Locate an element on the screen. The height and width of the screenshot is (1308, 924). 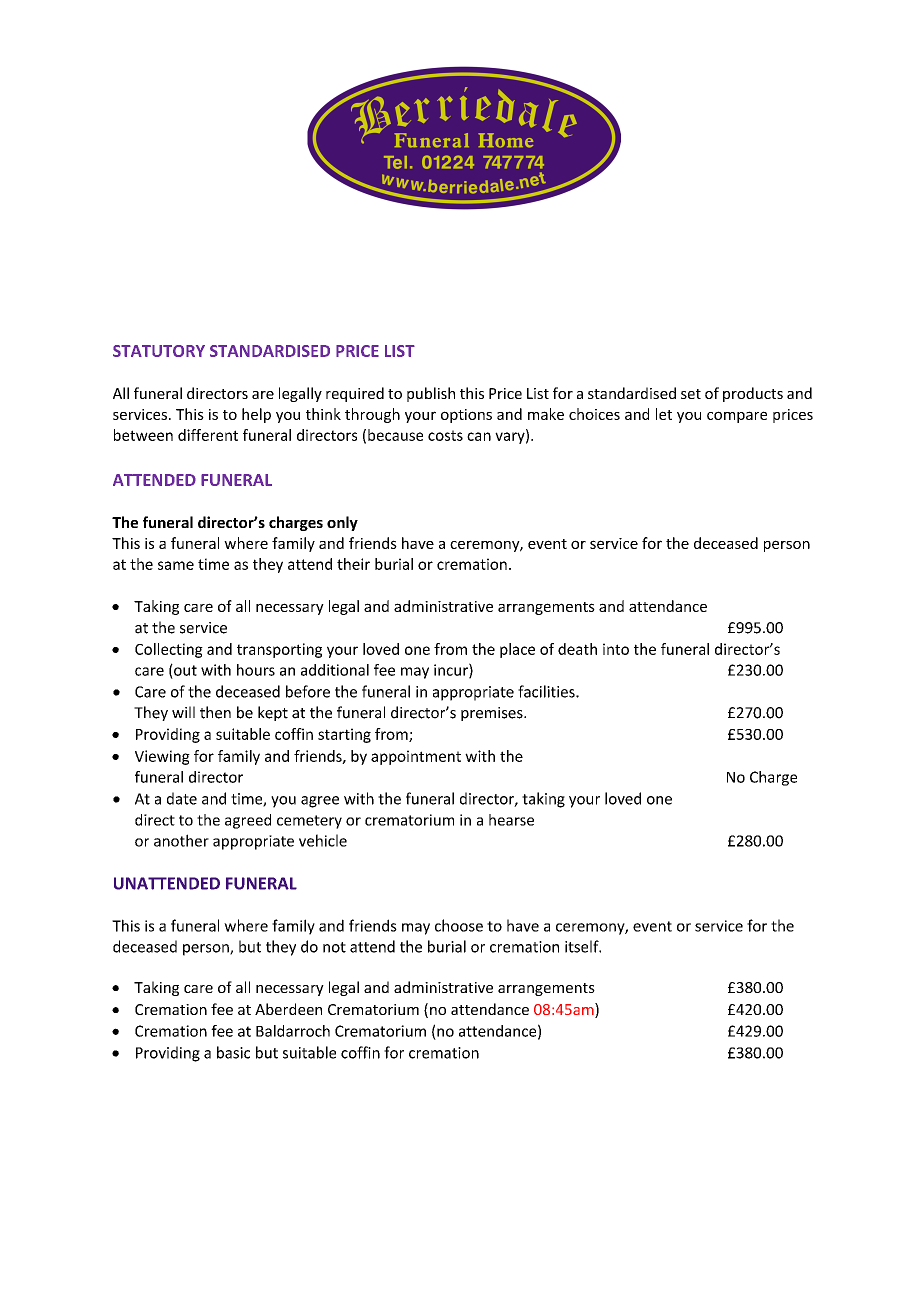
facilities is located at coordinates (547, 691).
